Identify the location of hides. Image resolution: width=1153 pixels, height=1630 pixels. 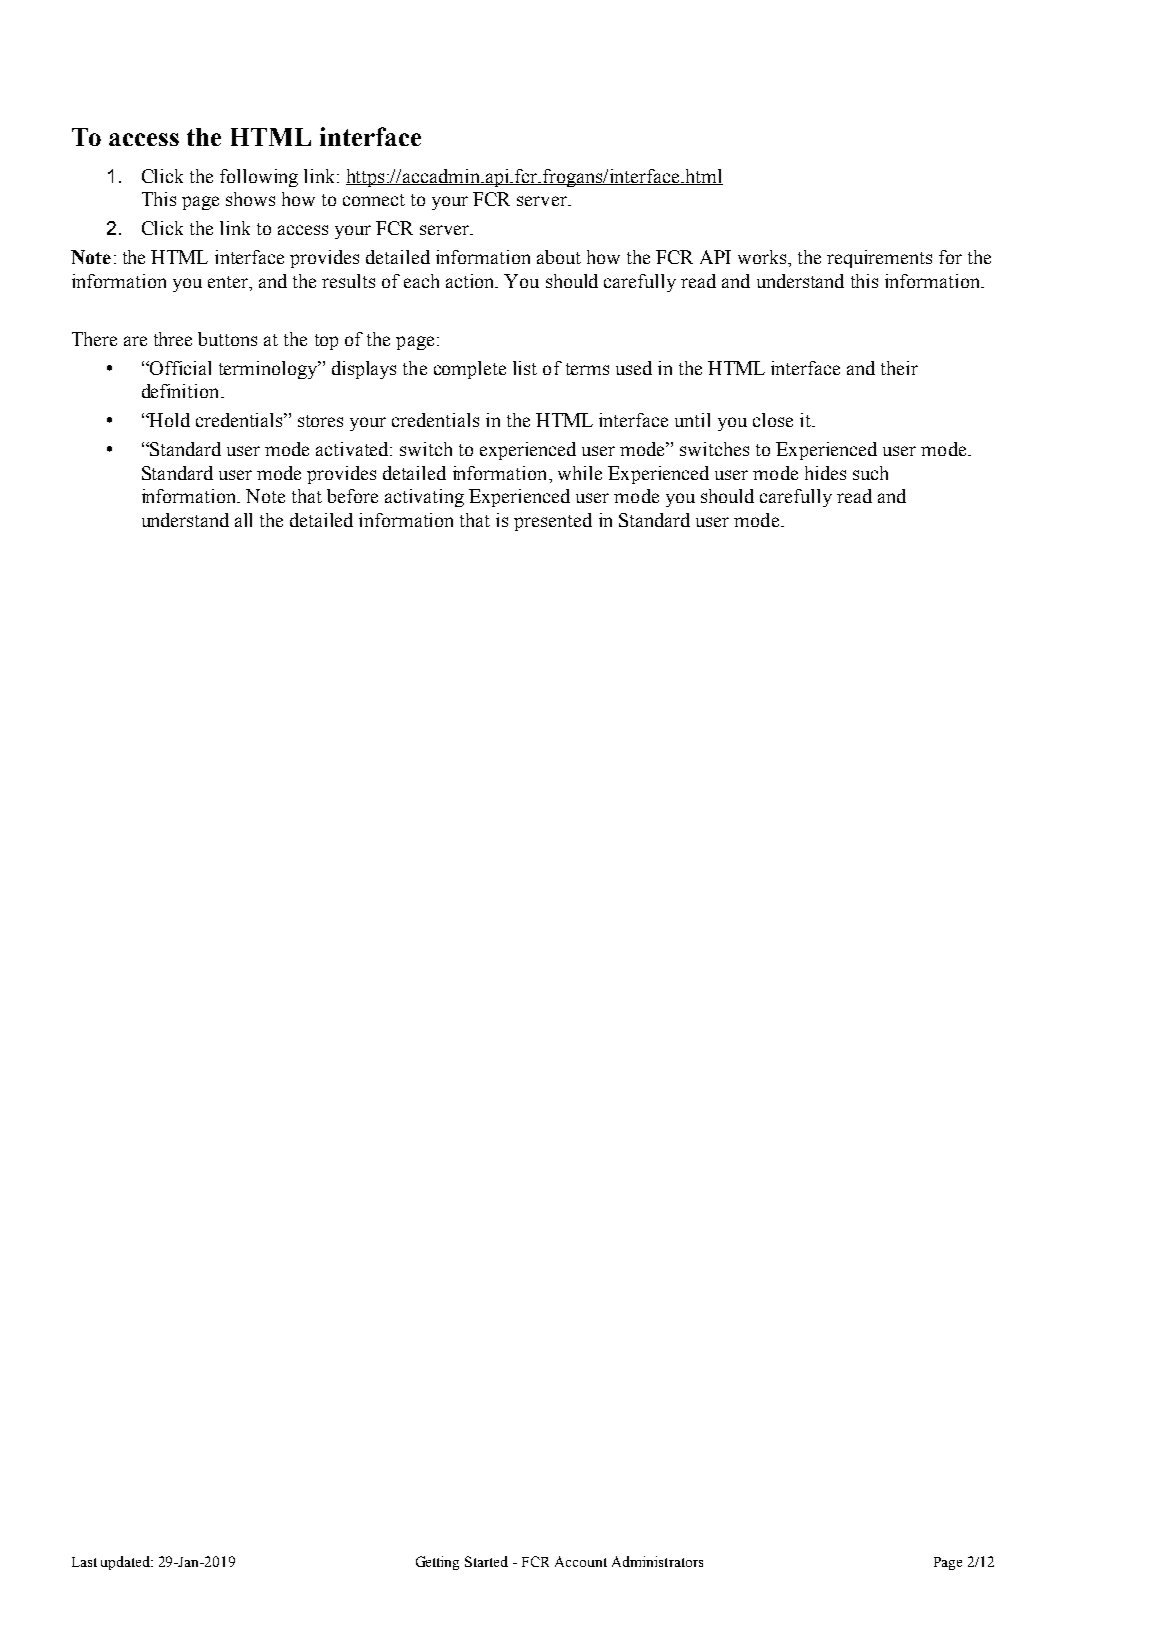
(825, 473).
